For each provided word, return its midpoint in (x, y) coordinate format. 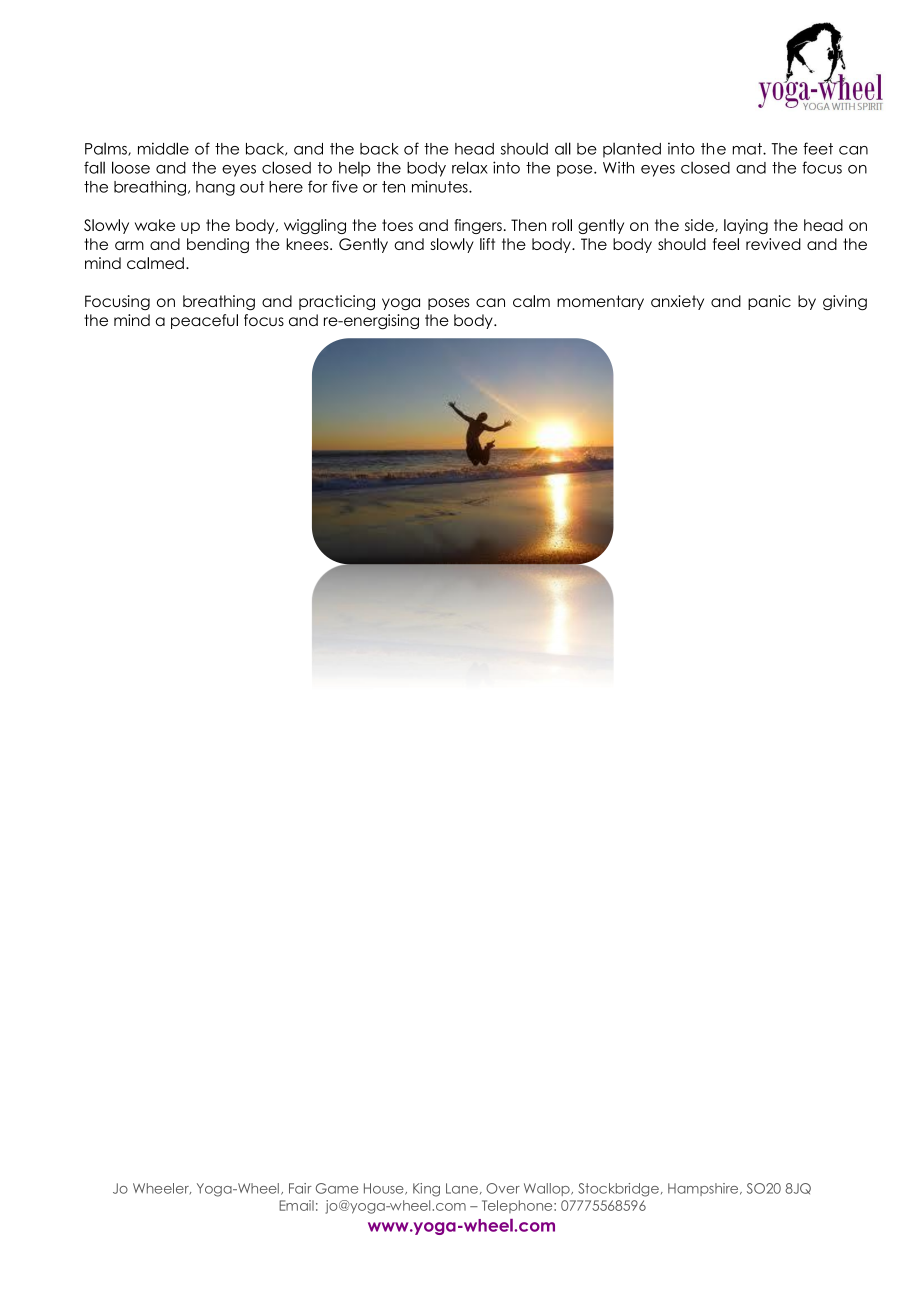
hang (215, 188)
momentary (600, 302)
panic (769, 302)
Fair (300, 1188)
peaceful (204, 321)
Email (296, 1205)
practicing (337, 303)
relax (470, 167)
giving (845, 303)
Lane (462, 1188)
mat (748, 149)
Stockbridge (618, 1190)
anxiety (677, 302)
